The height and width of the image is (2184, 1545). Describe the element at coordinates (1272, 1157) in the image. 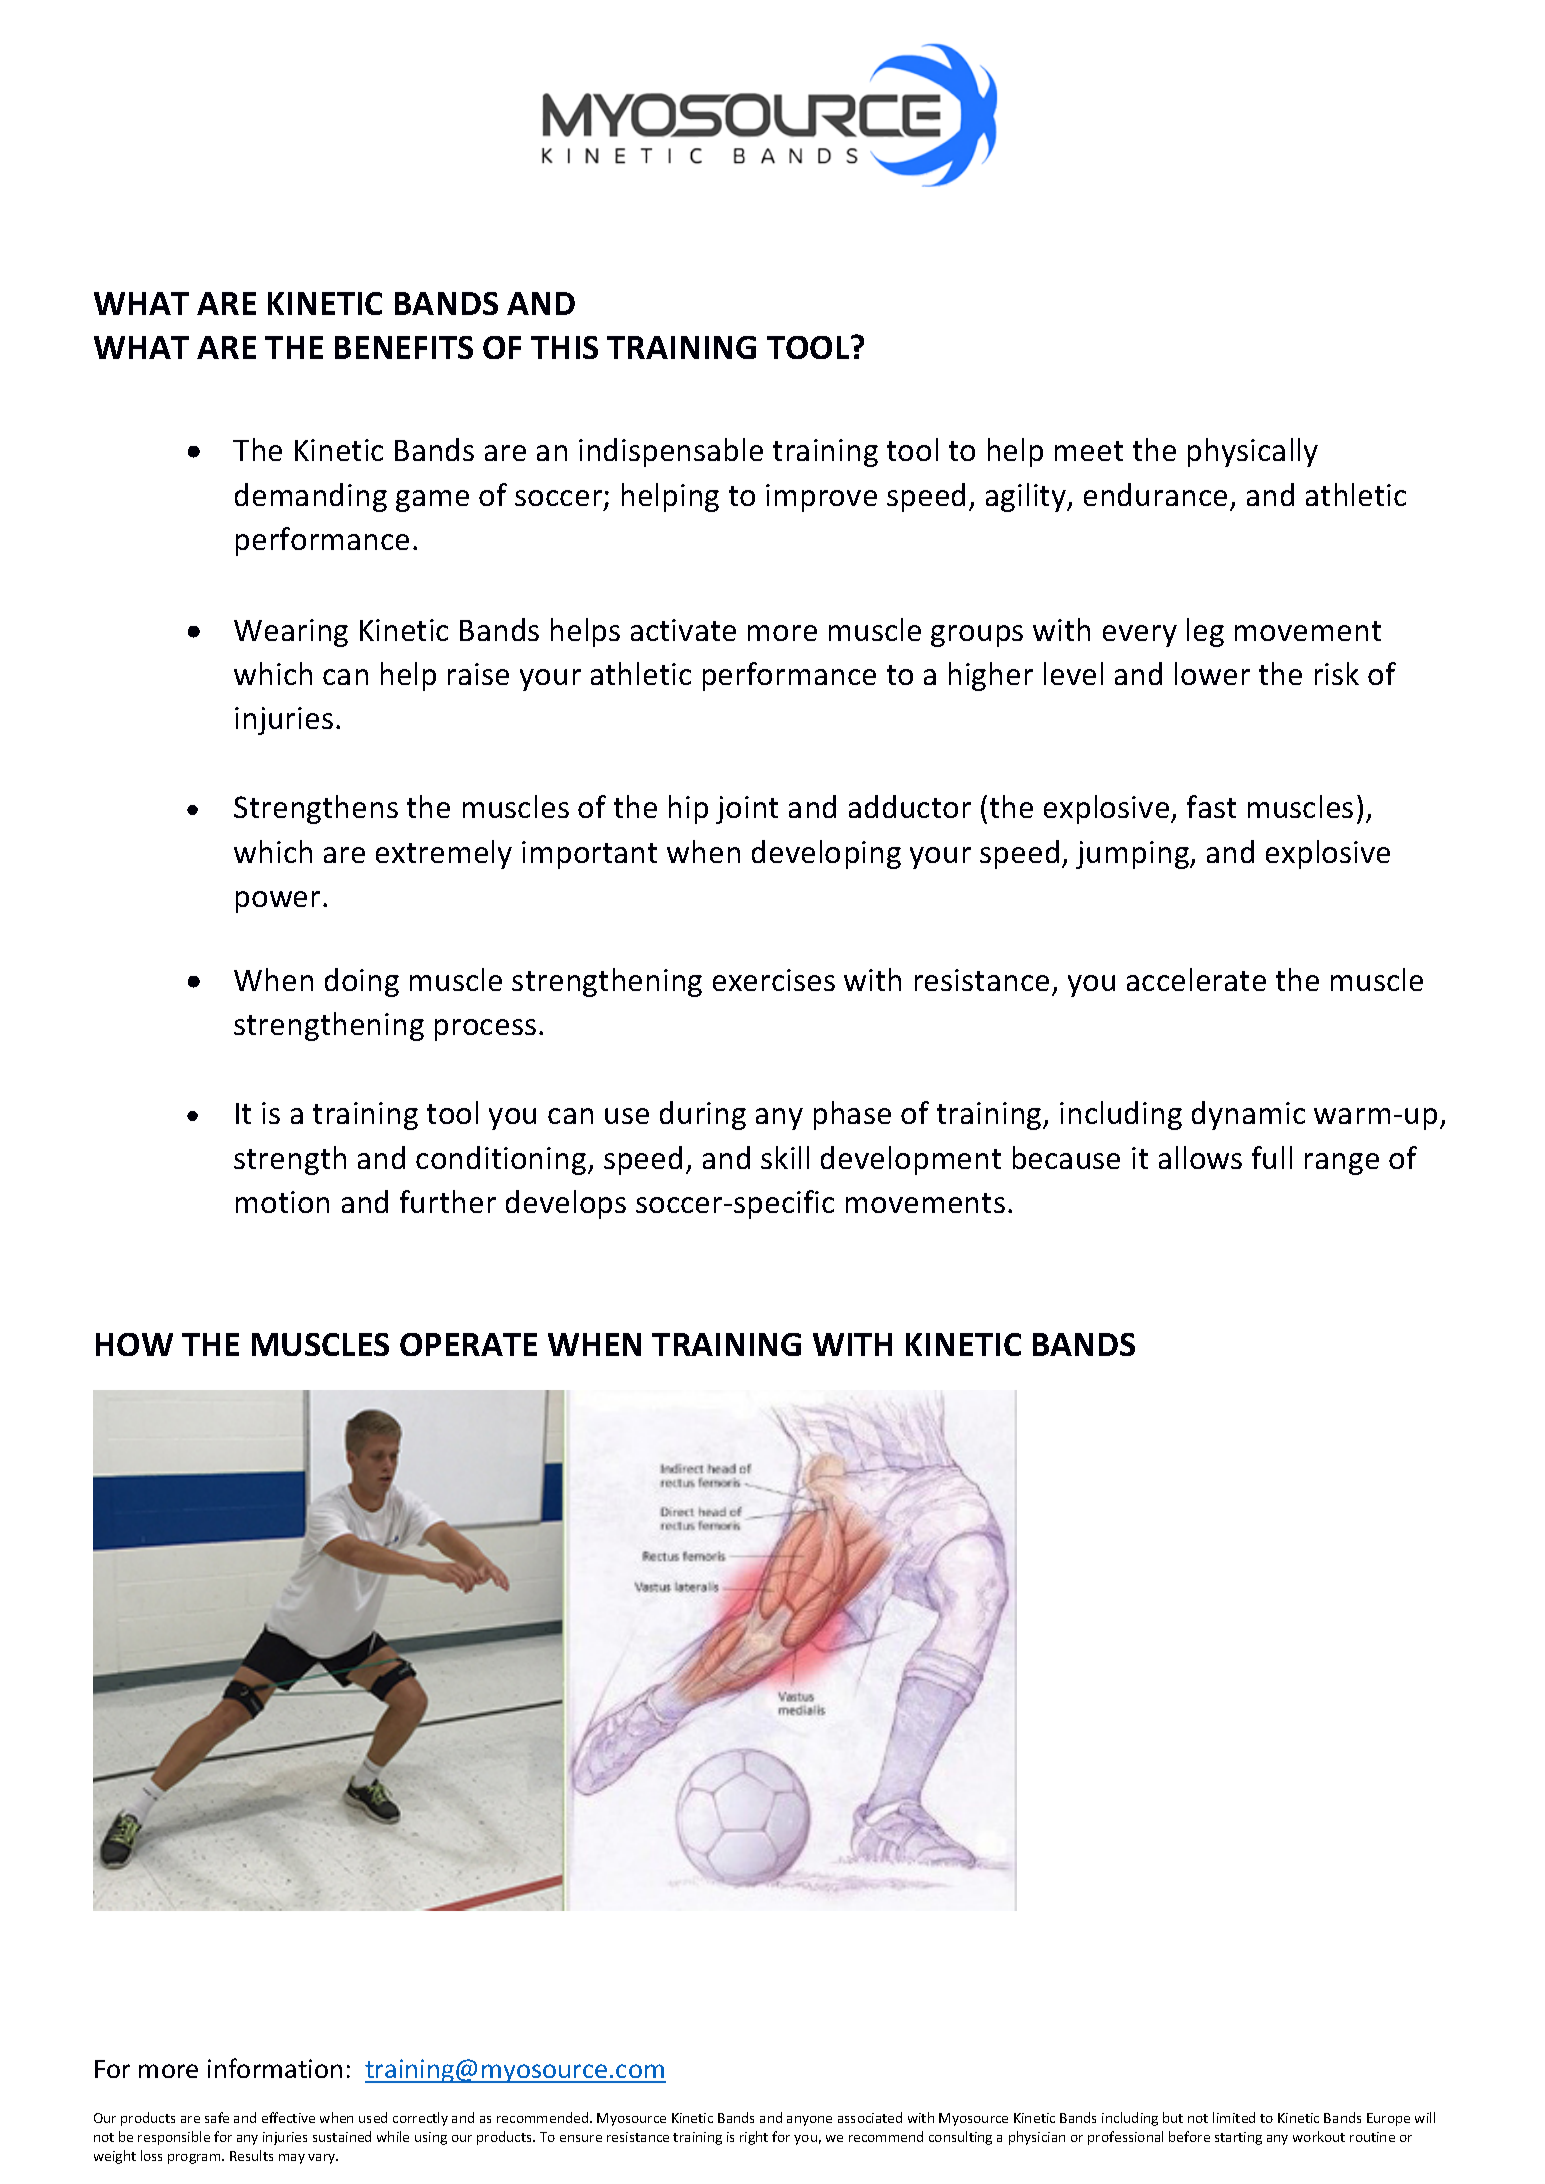

I see `full` at that location.
